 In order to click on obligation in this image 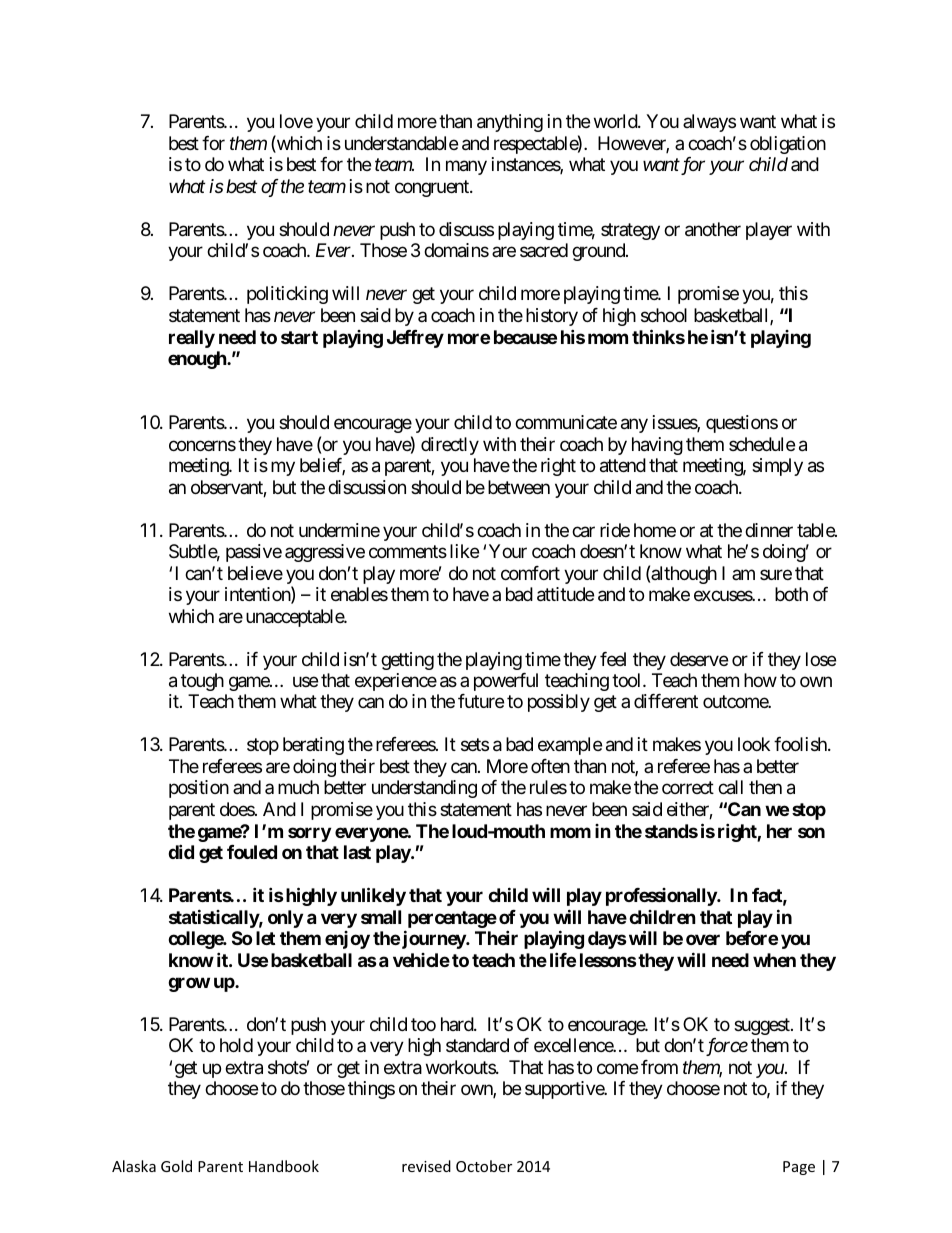, I will do `click(788, 145)`.
